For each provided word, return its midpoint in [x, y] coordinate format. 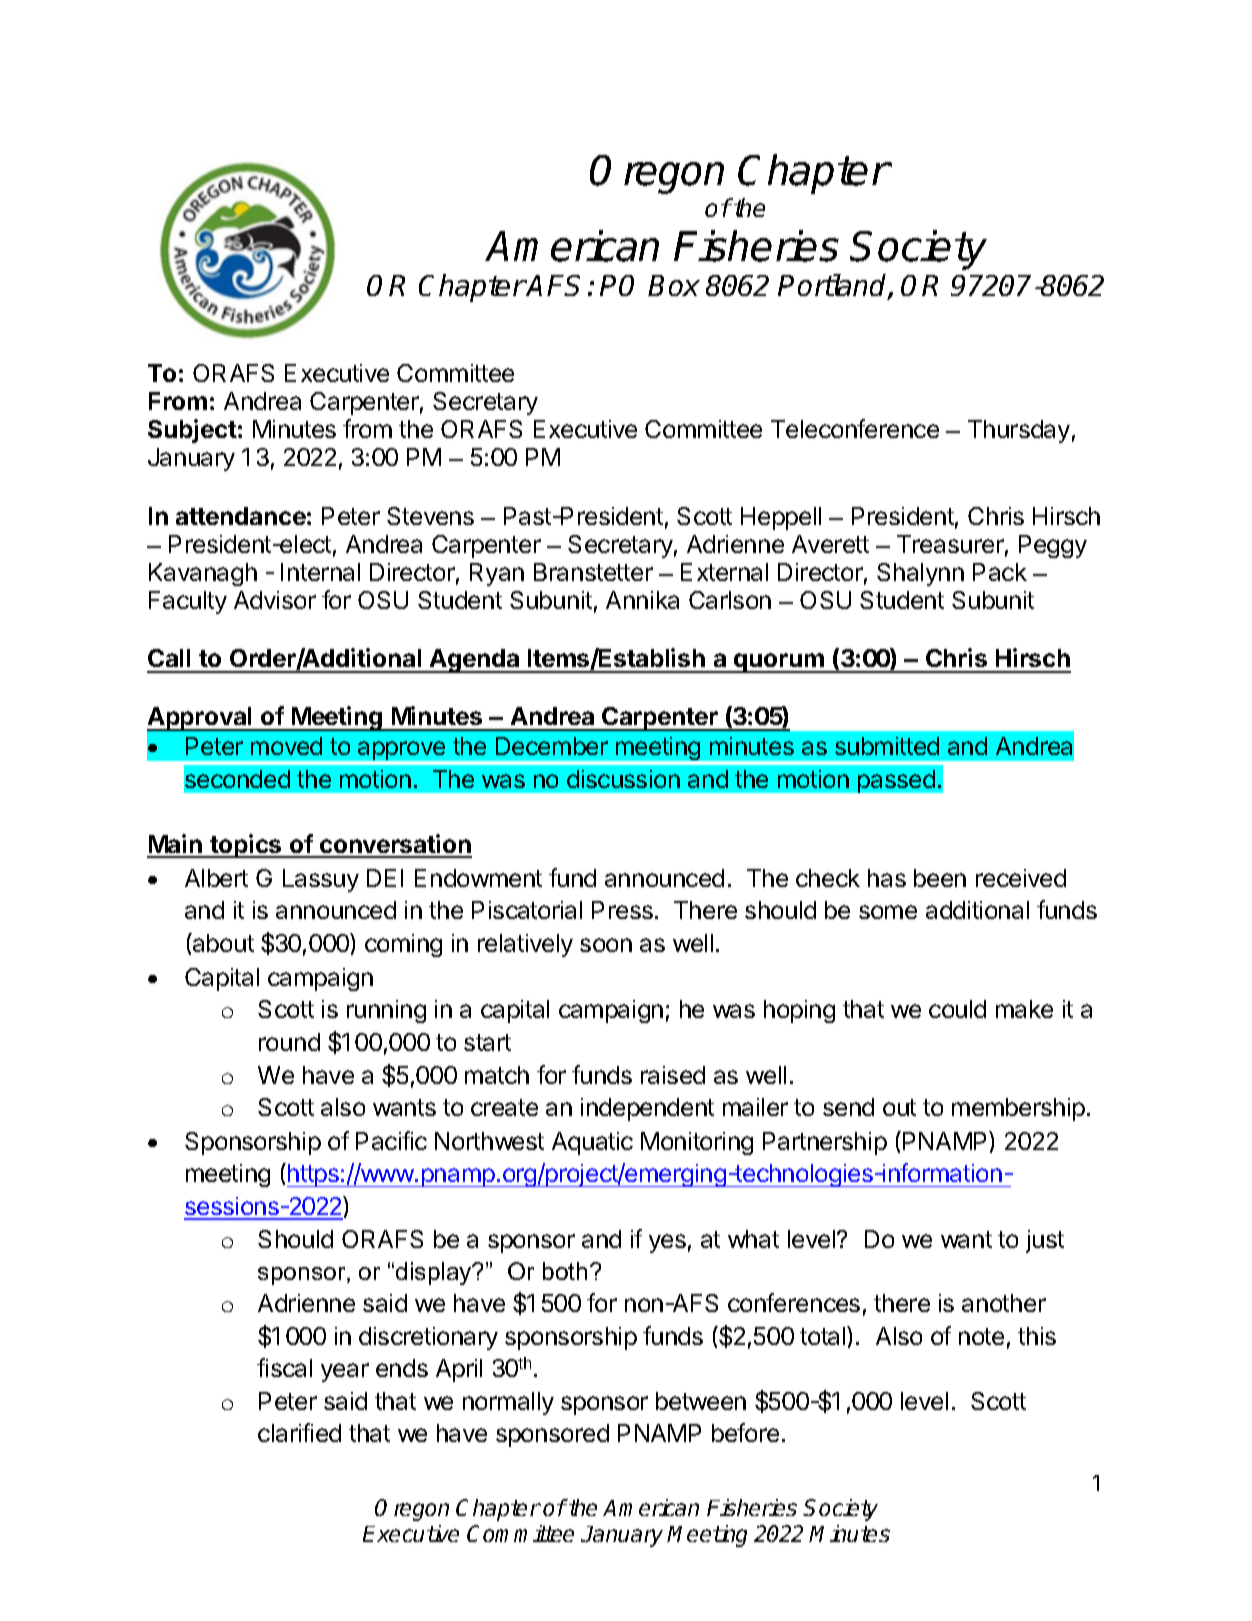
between [701, 1401]
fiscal [284, 1367]
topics [246, 846]
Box [674, 285]
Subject [192, 431]
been [940, 878]
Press [622, 910]
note [981, 1336]
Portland [833, 286]
